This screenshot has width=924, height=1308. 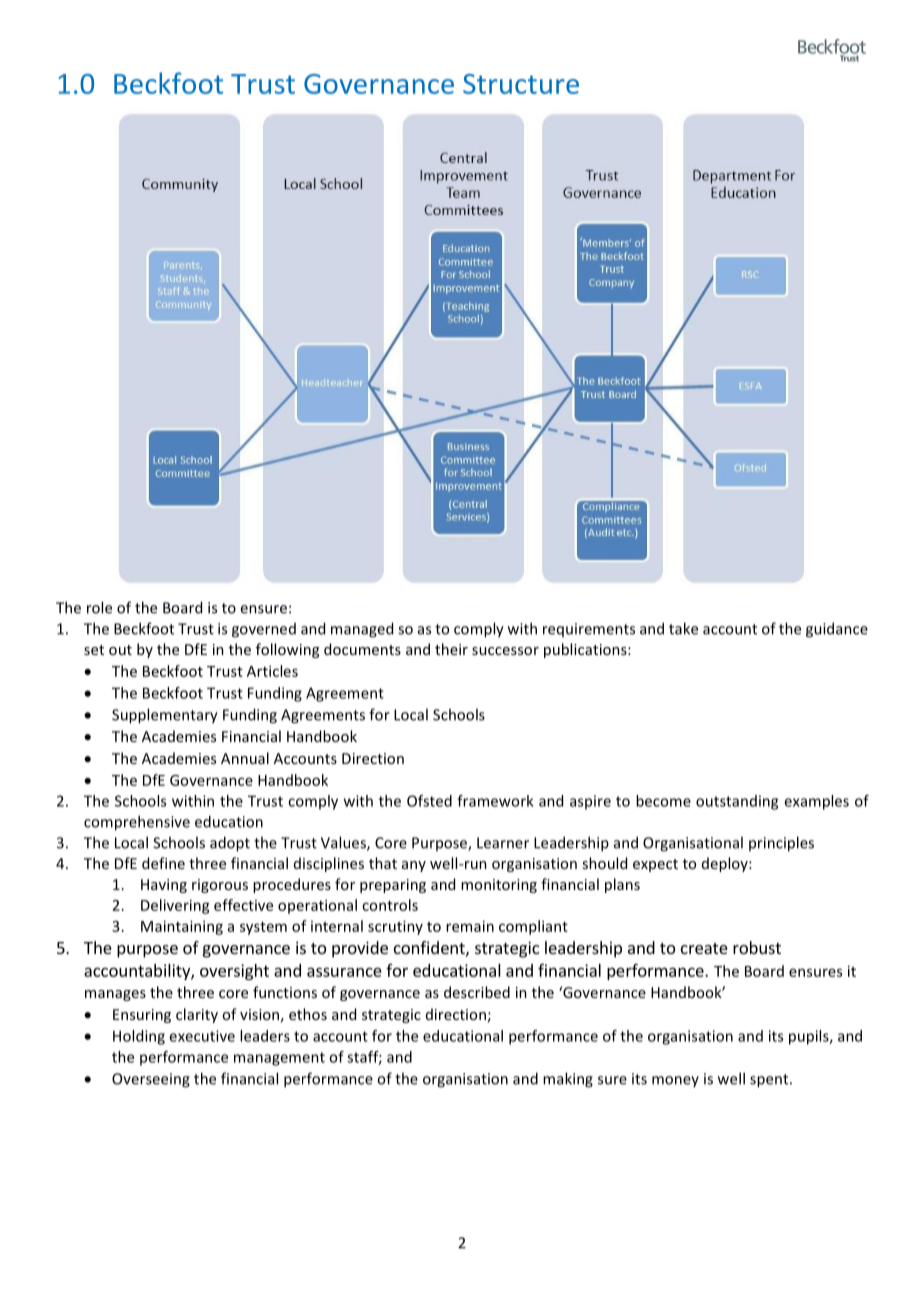 What do you see at coordinates (726, 864) in the screenshot?
I see `deploy` at bounding box center [726, 864].
